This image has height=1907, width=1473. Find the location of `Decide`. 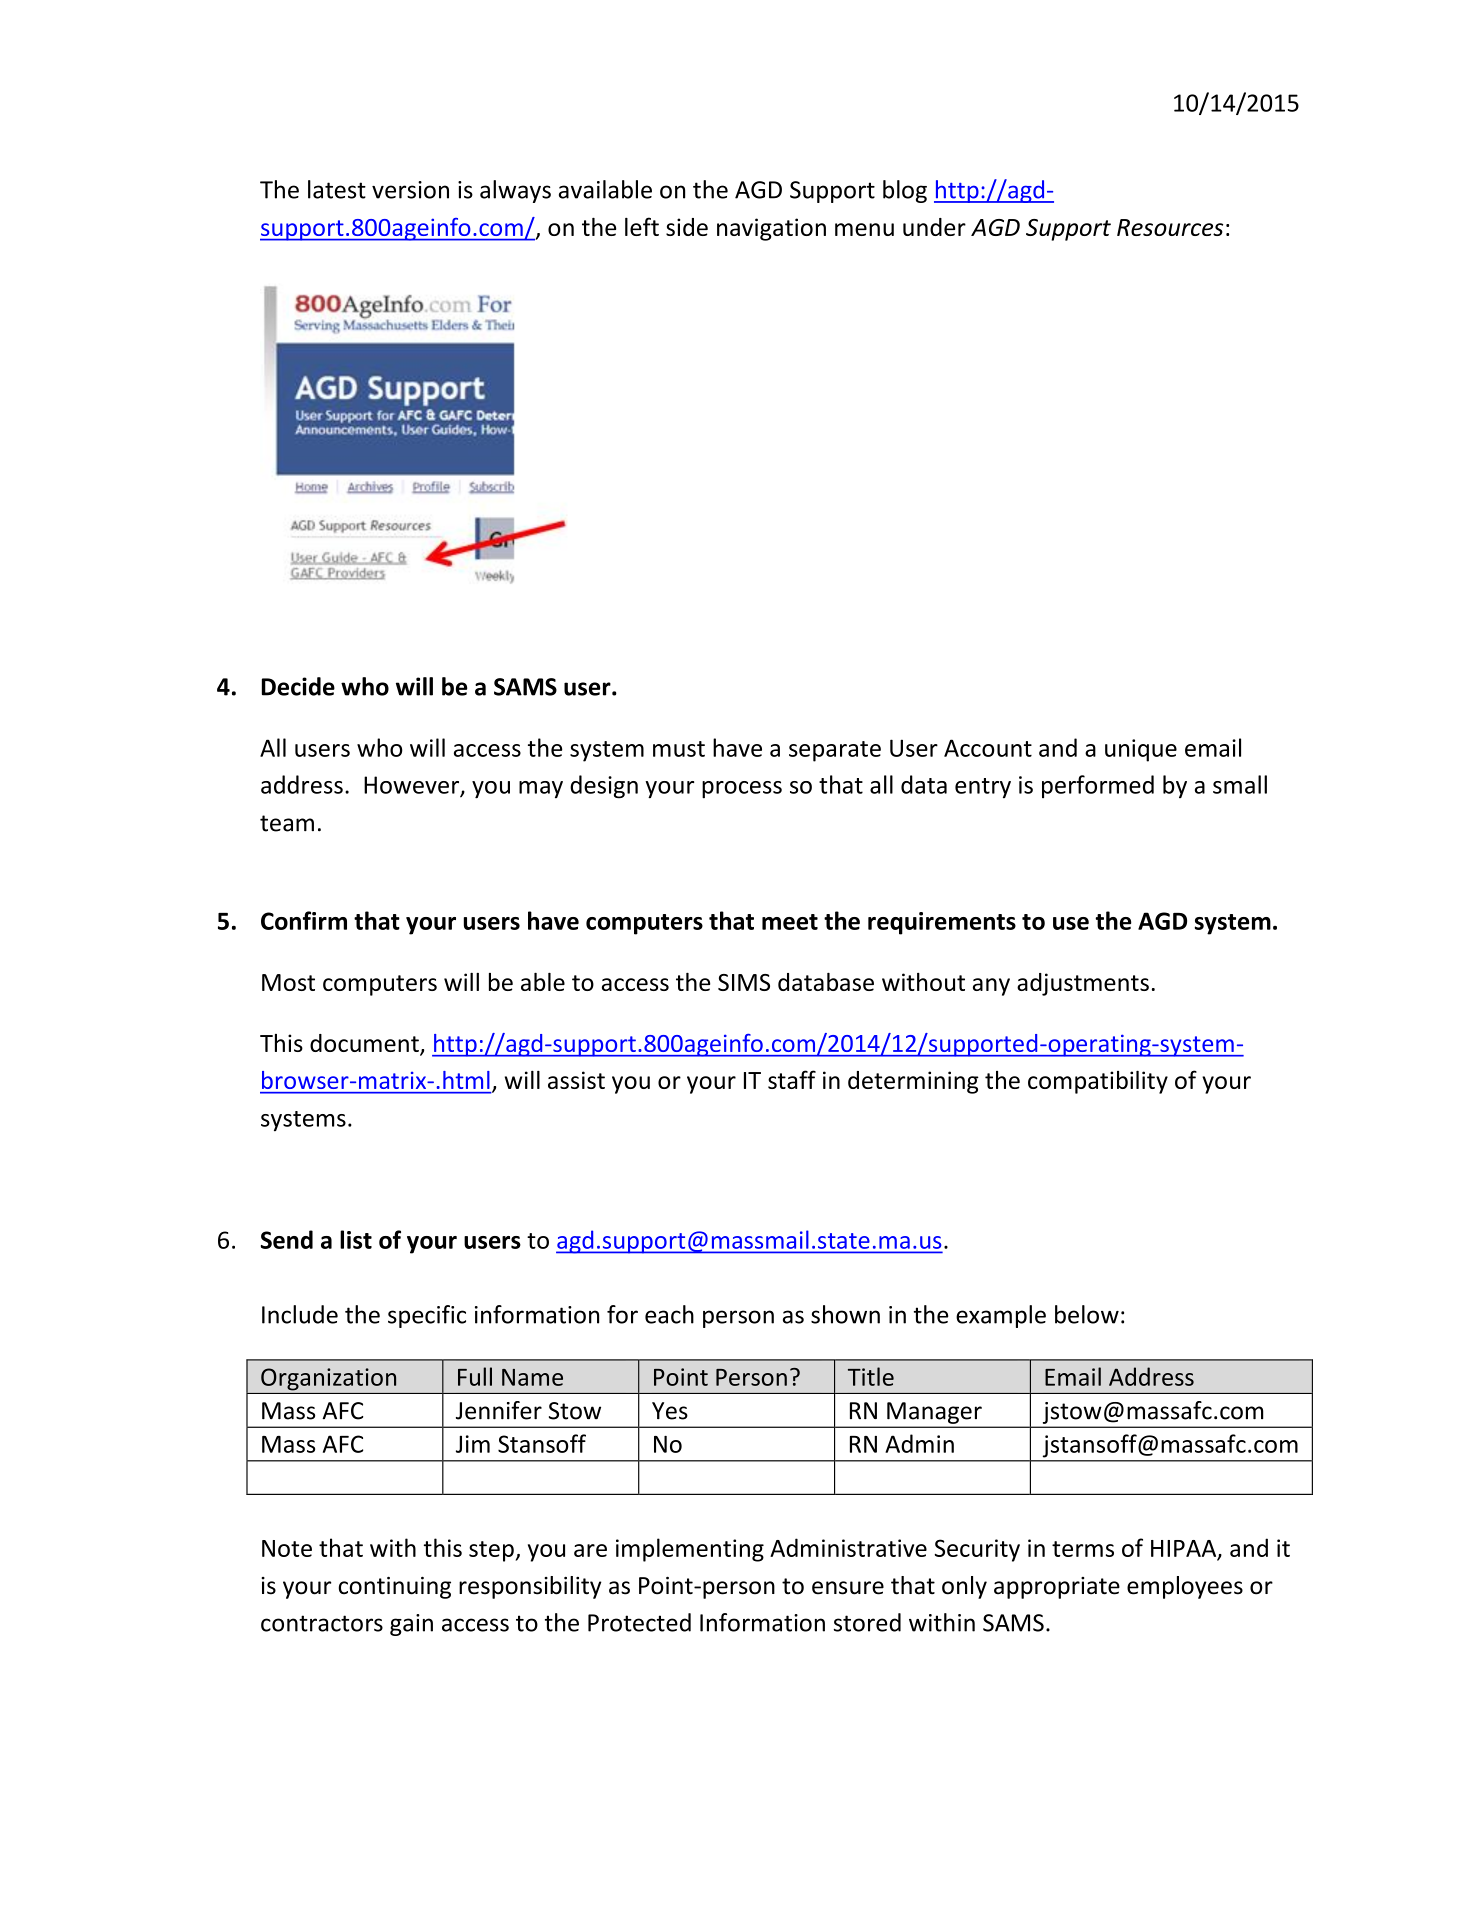

Decide is located at coordinates (298, 686).
